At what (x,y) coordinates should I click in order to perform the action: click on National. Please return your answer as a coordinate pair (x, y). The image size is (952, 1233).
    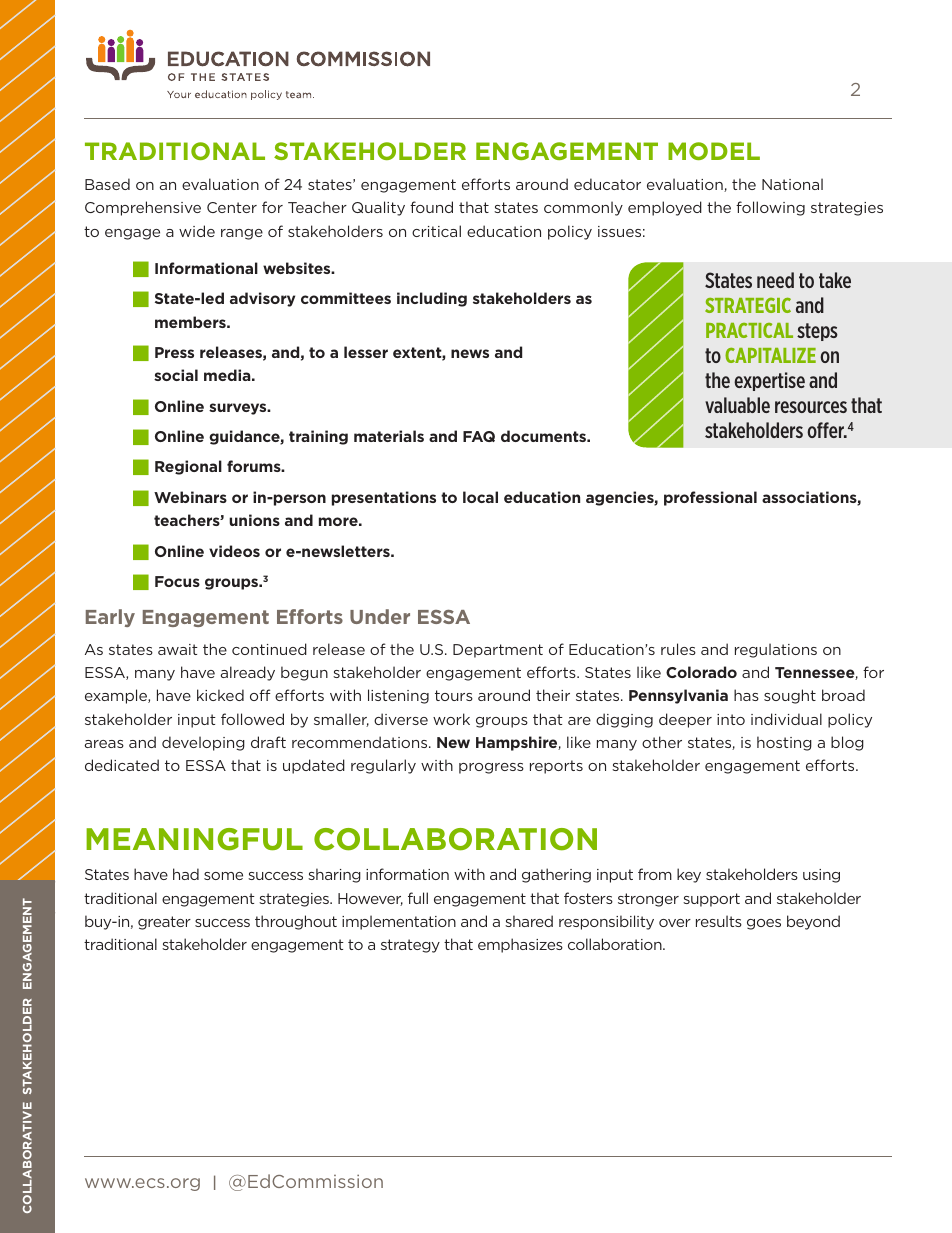
    Looking at the image, I should click on (792, 184).
